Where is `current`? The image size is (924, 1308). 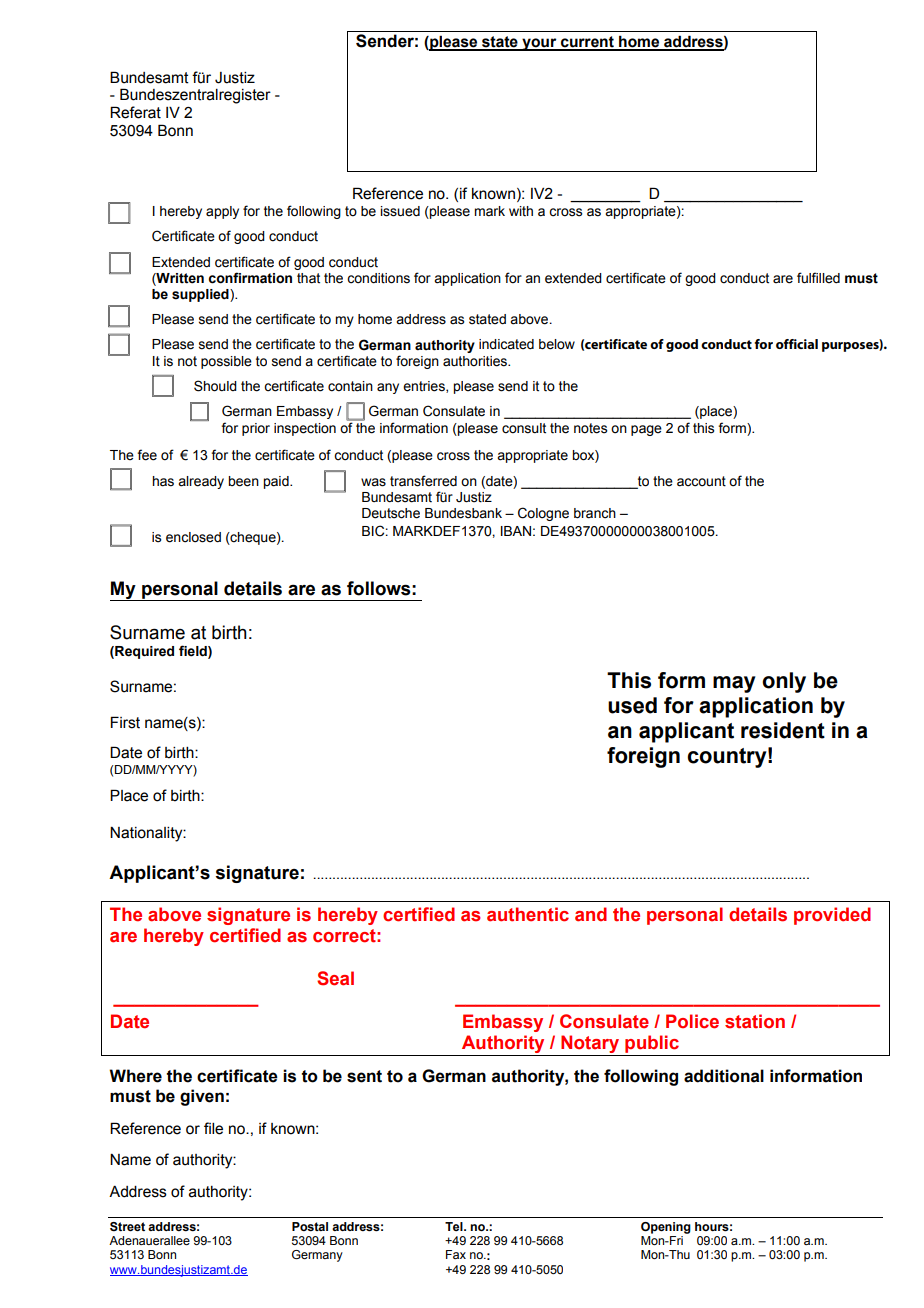 current is located at coordinates (587, 43).
